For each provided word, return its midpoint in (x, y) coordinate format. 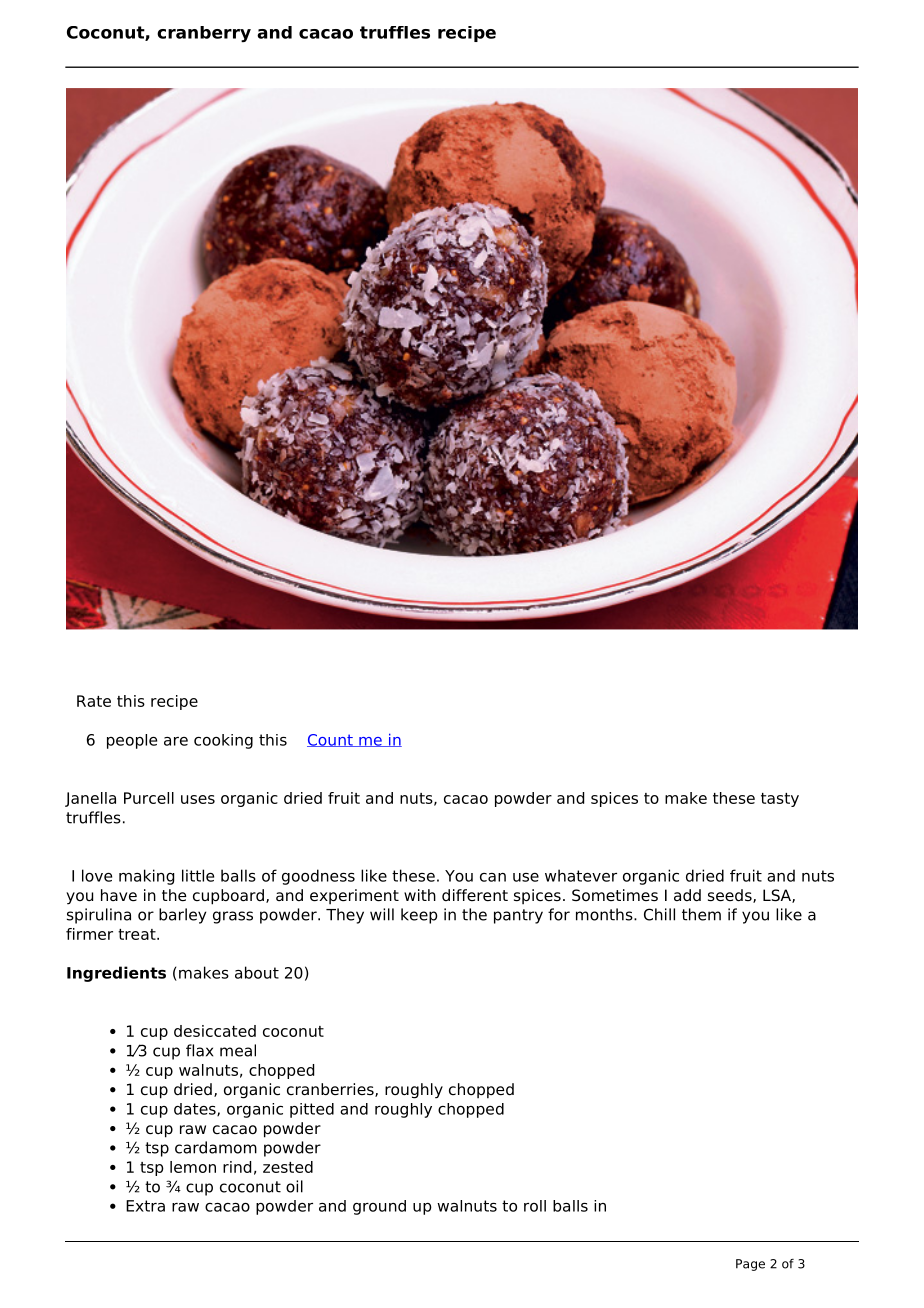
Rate (94, 701)
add (687, 895)
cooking (223, 741)
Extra (145, 1206)
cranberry (204, 34)
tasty (780, 800)
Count (331, 740)
